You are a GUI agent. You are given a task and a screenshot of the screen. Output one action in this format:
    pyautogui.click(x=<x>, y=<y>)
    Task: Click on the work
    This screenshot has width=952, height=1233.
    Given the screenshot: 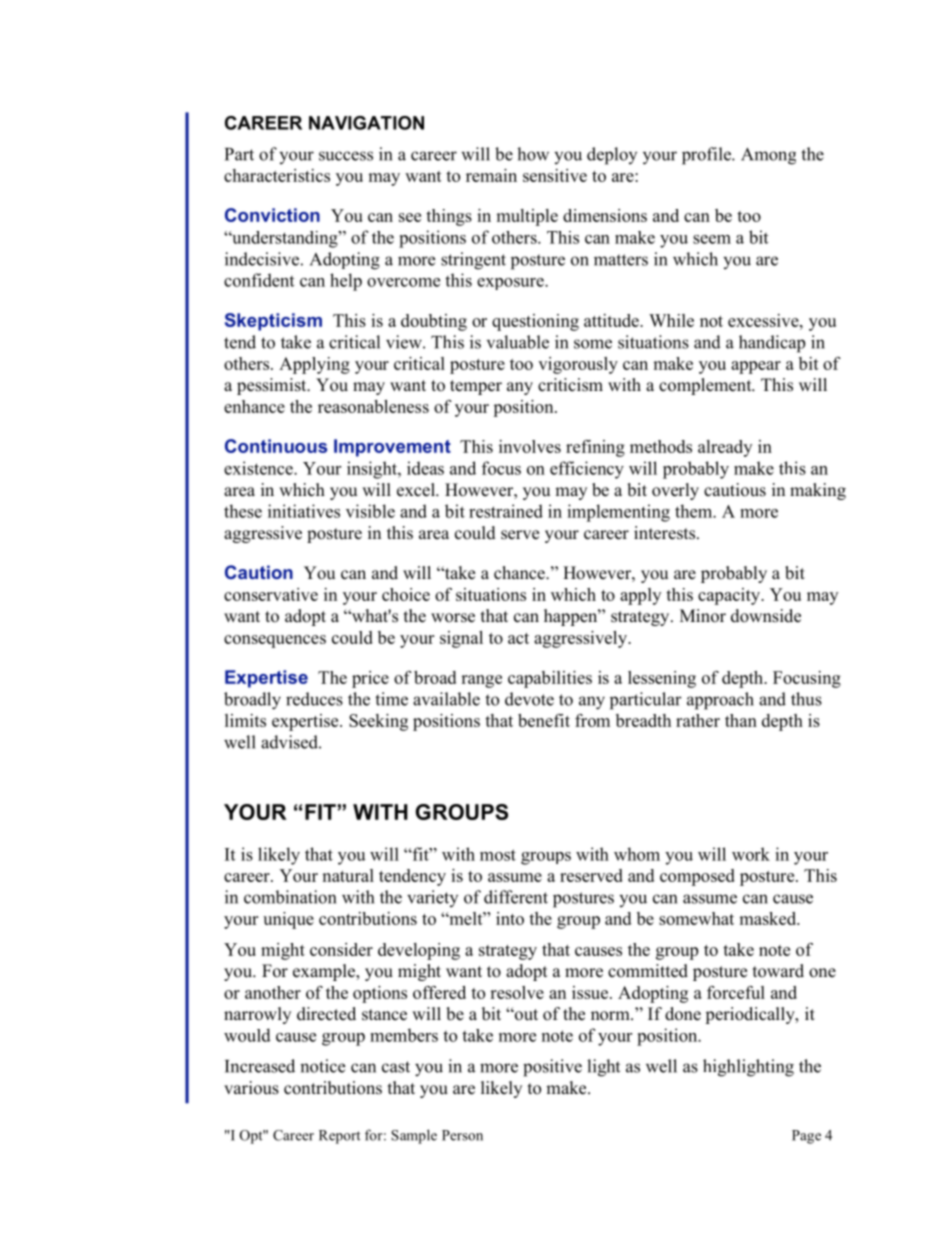 What is the action you would take?
    pyautogui.click(x=751, y=854)
